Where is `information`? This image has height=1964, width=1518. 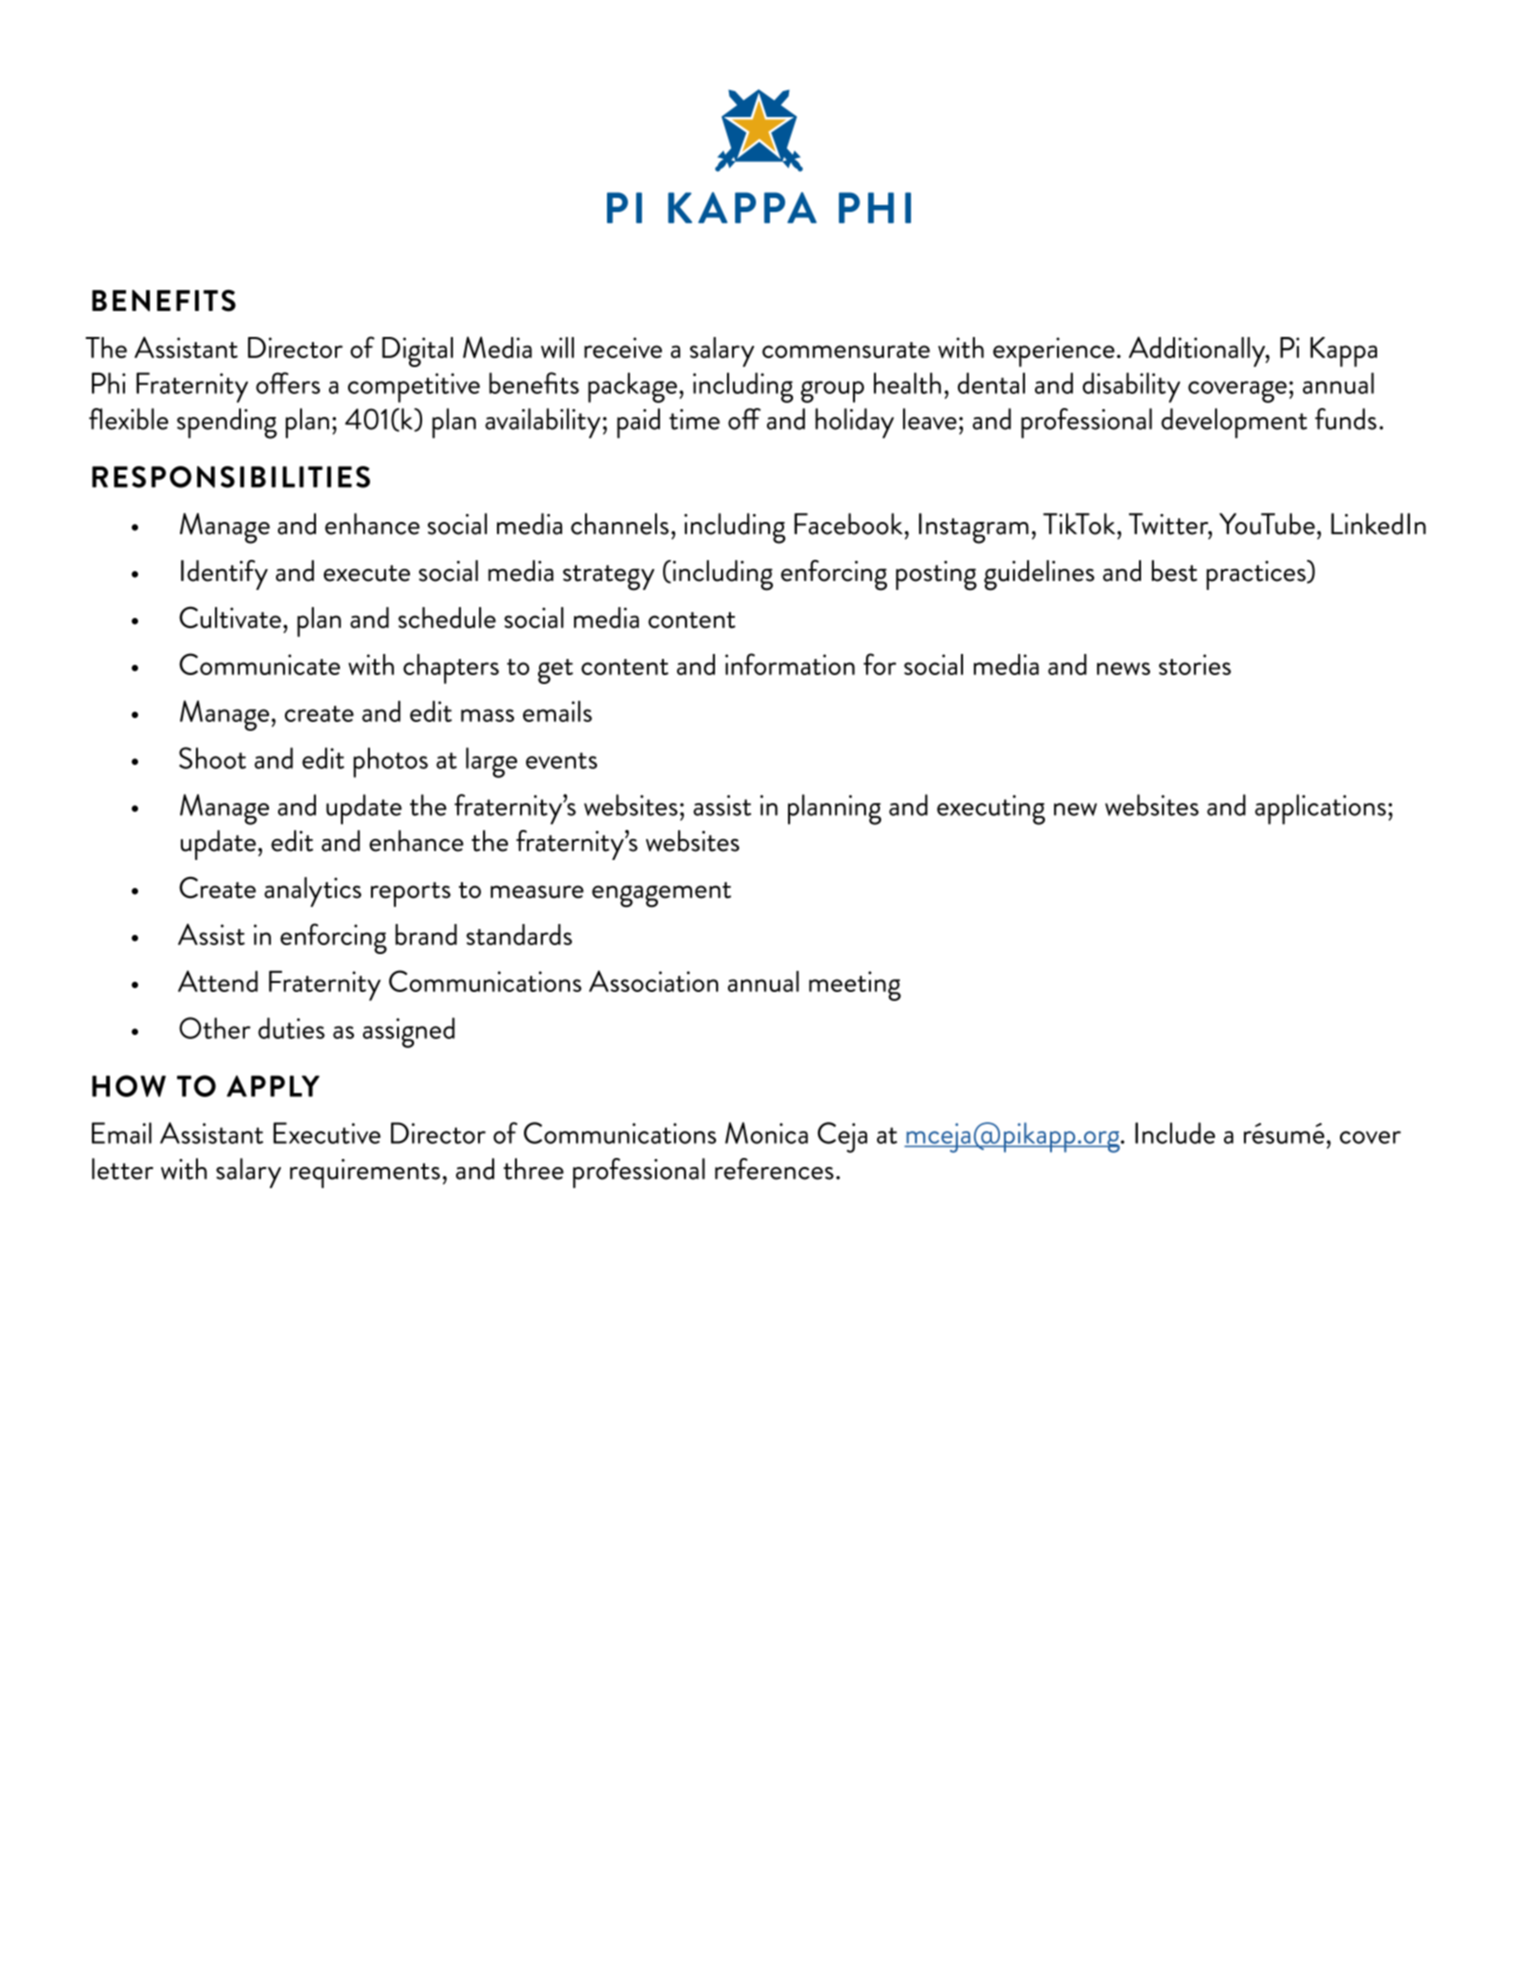 information is located at coordinates (790, 664).
